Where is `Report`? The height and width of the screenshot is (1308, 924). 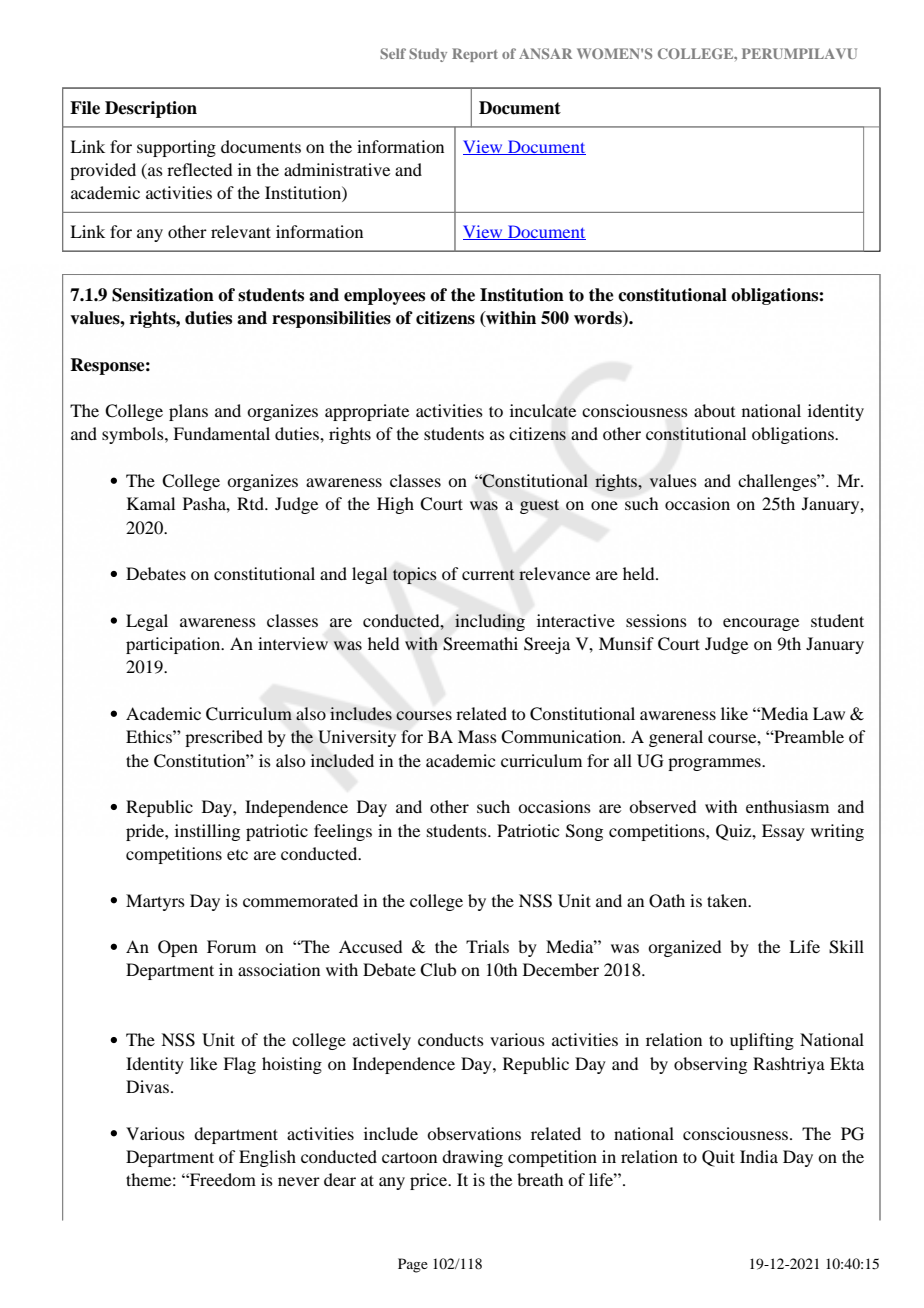
Report is located at coordinates (475, 55).
